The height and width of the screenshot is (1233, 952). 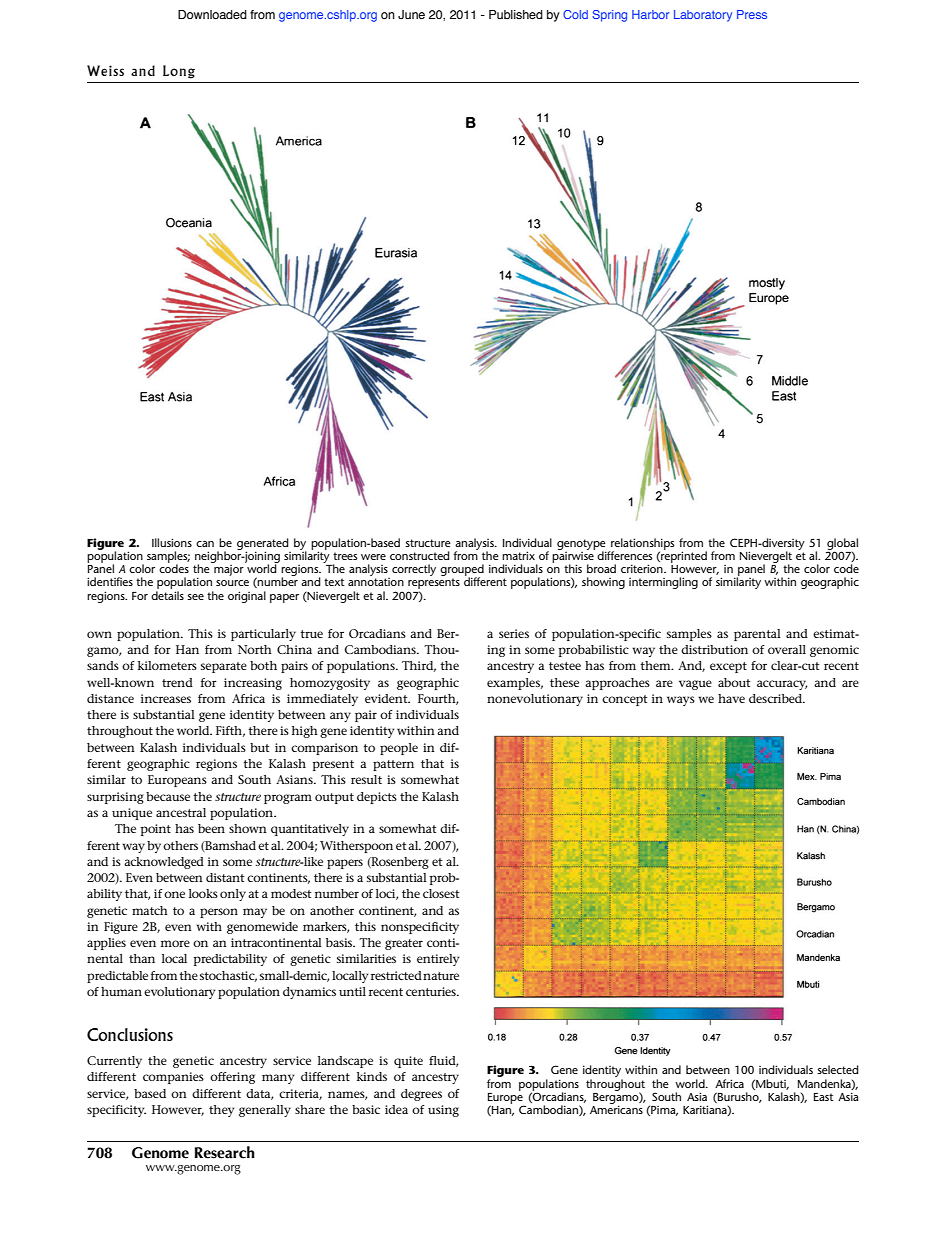 I want to click on Press, so click(x=752, y=14).
